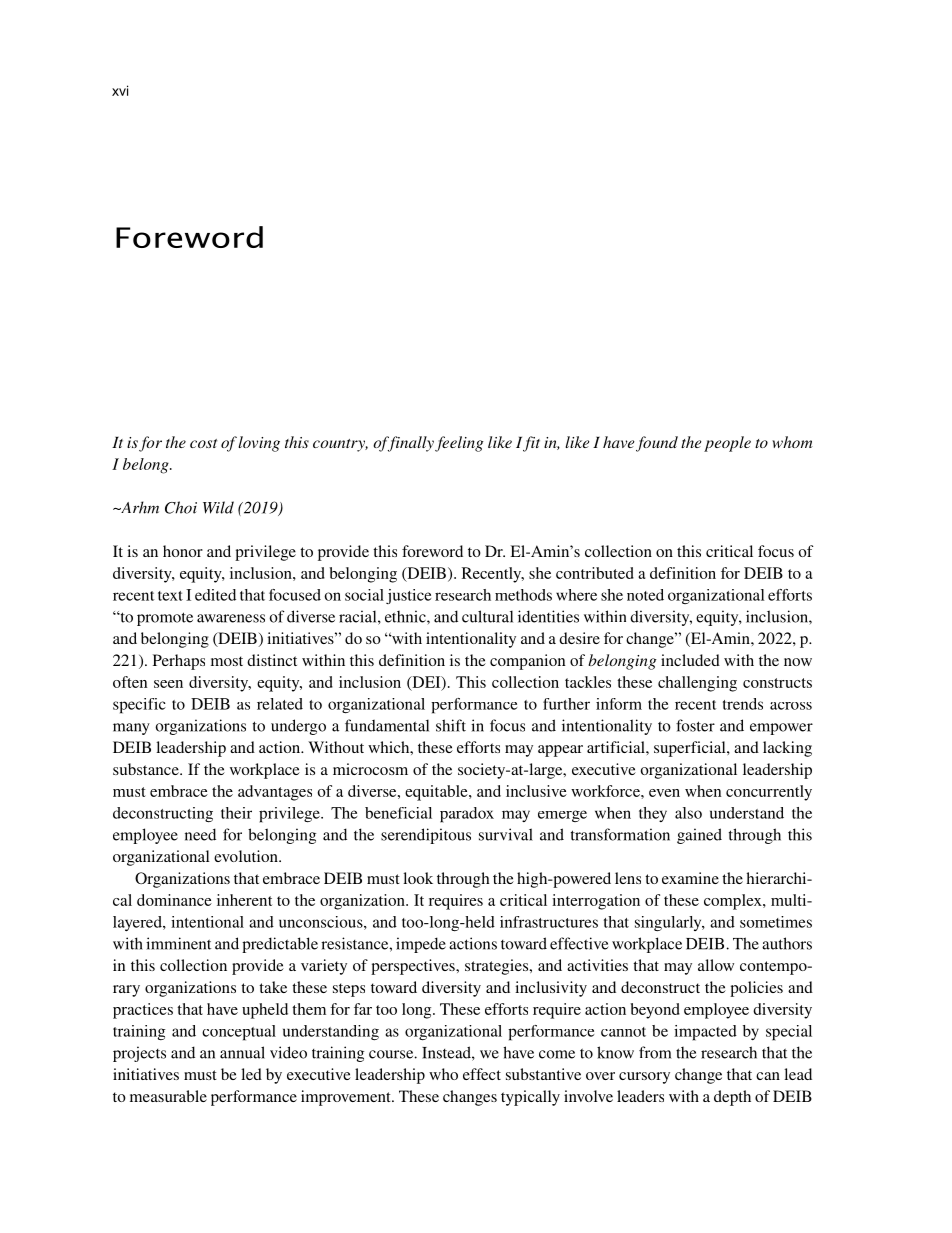 Image resolution: width=952 pixels, height=1233 pixels. I want to click on complex, so click(734, 902).
